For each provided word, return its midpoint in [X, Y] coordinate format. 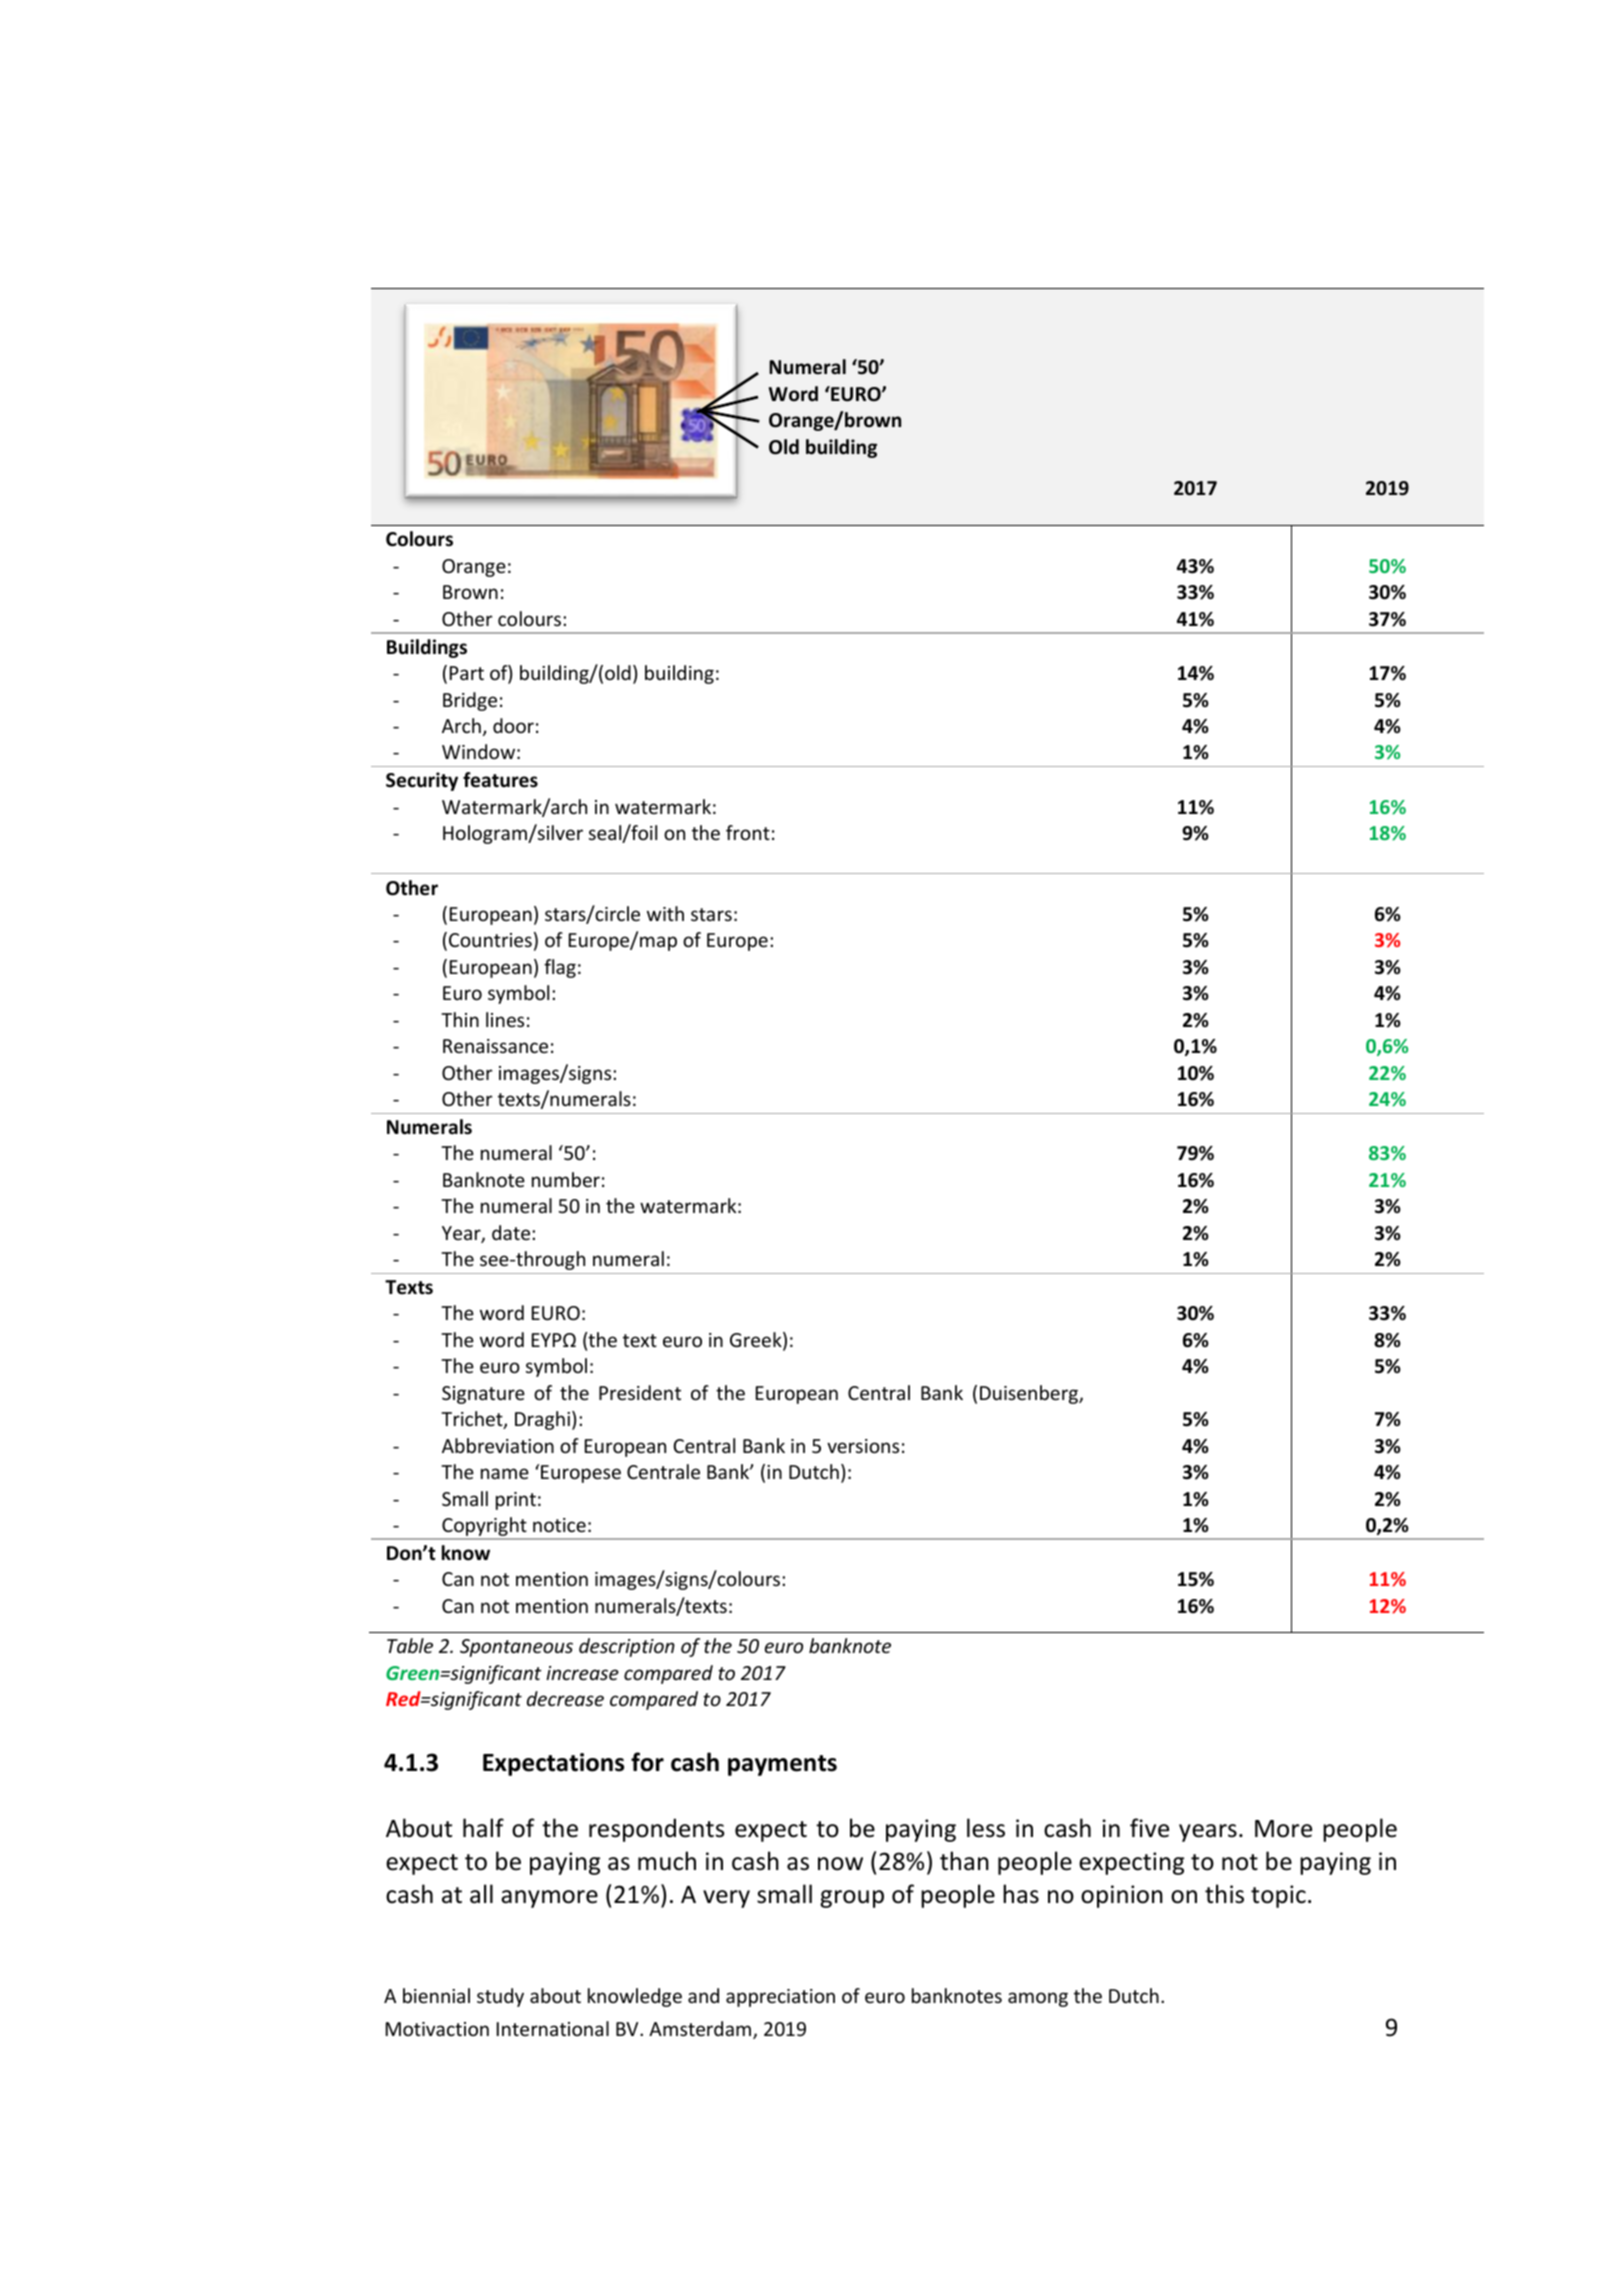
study [500, 1997]
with [665, 913]
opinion [1122, 1896]
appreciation [780, 1998]
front [748, 832]
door [513, 725]
